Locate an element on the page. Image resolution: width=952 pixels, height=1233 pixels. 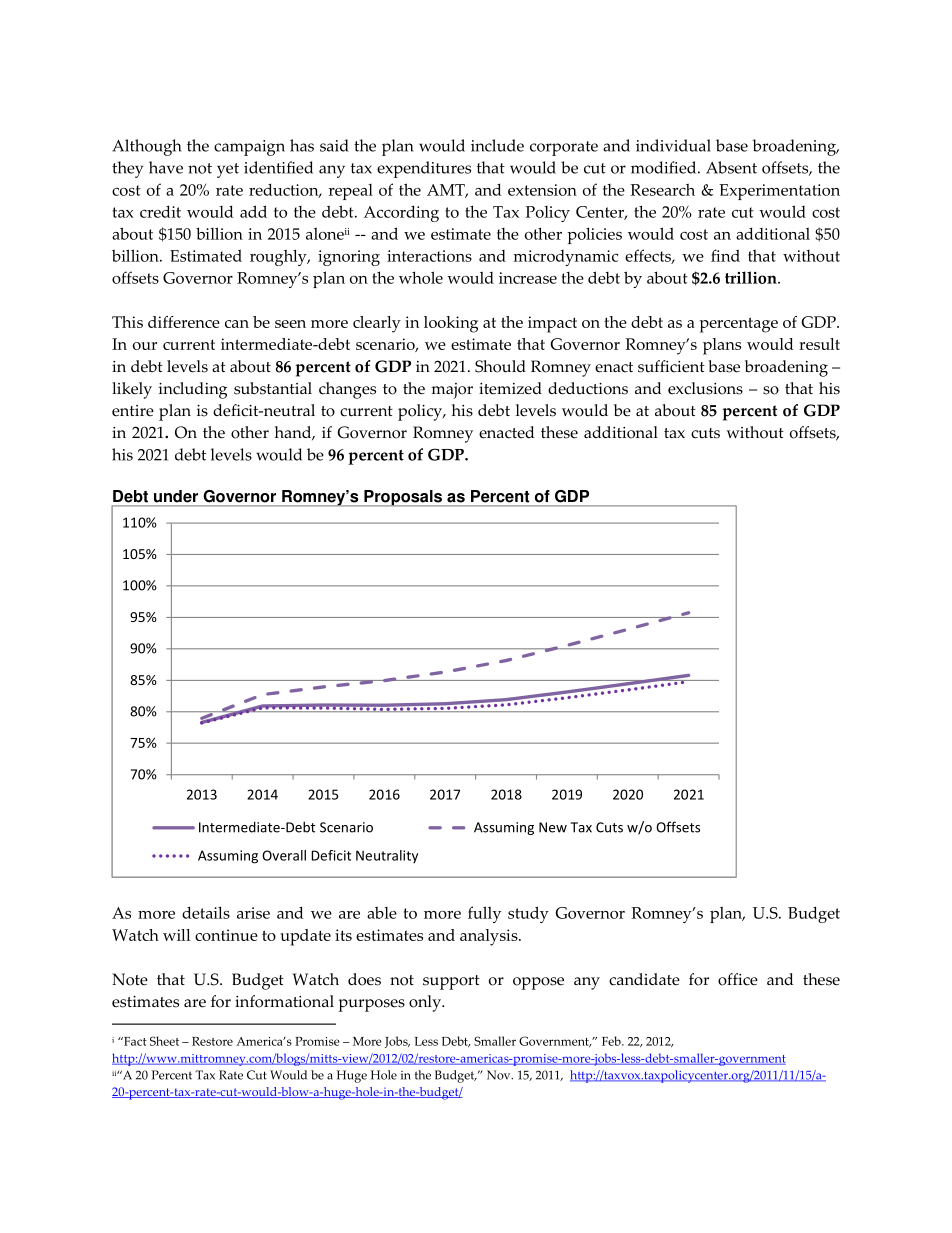
exclusions is located at coordinates (705, 388).
